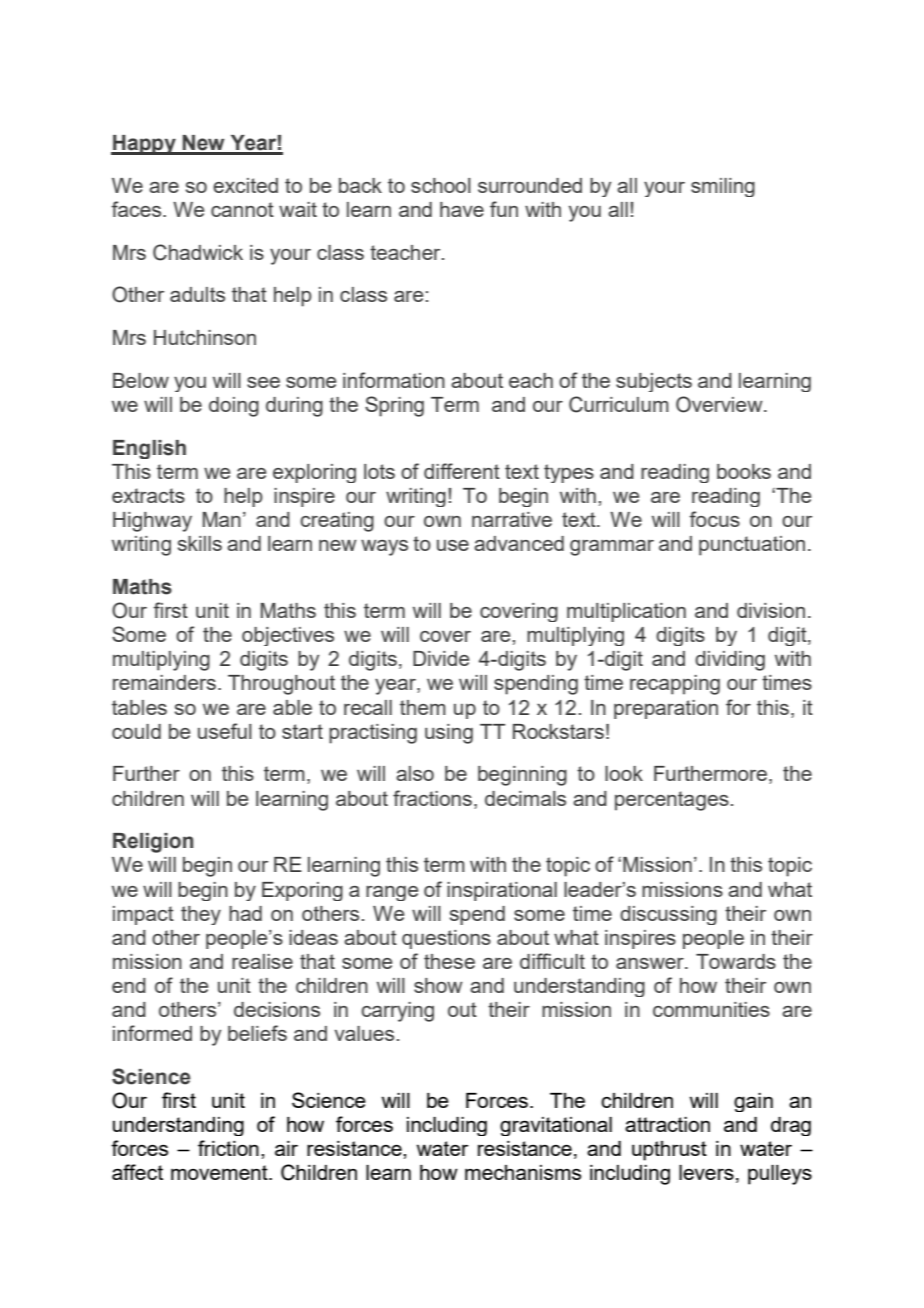  I want to click on using, so click(449, 734).
